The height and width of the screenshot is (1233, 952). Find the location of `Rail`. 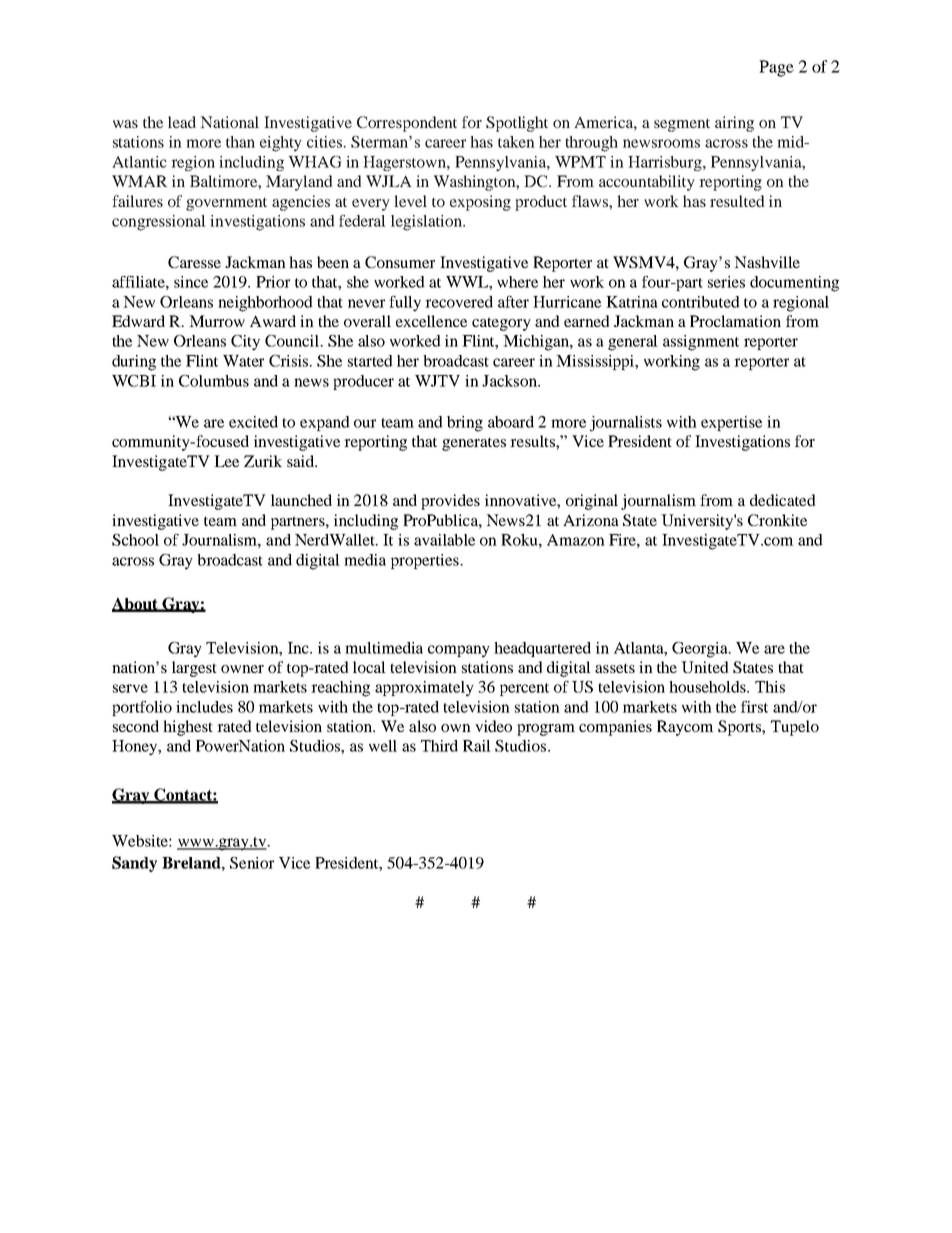

Rail is located at coordinates (477, 746).
